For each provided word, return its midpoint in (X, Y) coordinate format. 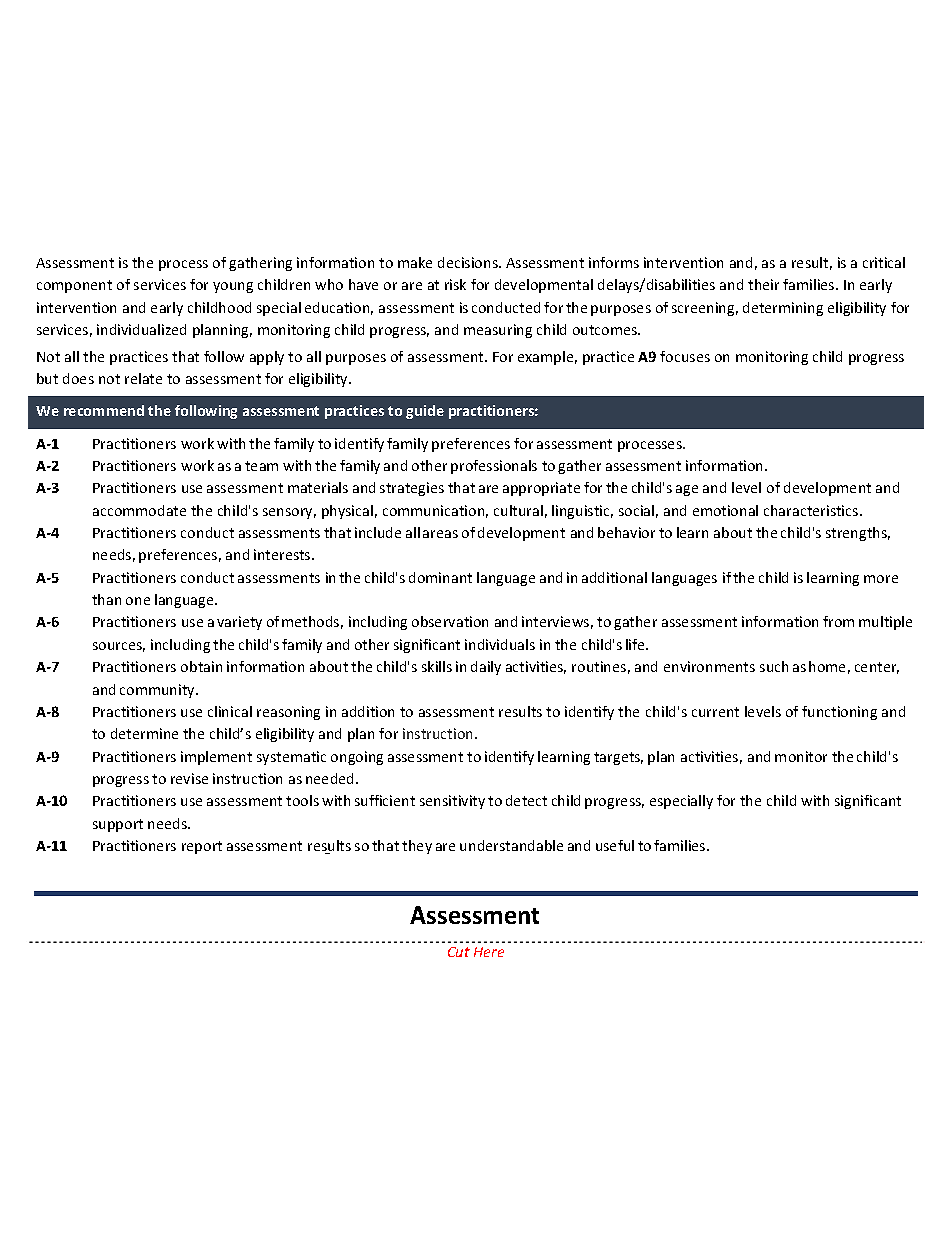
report (202, 847)
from (838, 621)
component (74, 286)
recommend (104, 410)
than (106, 599)
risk (455, 284)
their (763, 284)
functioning (839, 713)
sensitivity (452, 802)
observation (450, 621)
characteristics (812, 510)
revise (189, 778)
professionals (494, 467)
